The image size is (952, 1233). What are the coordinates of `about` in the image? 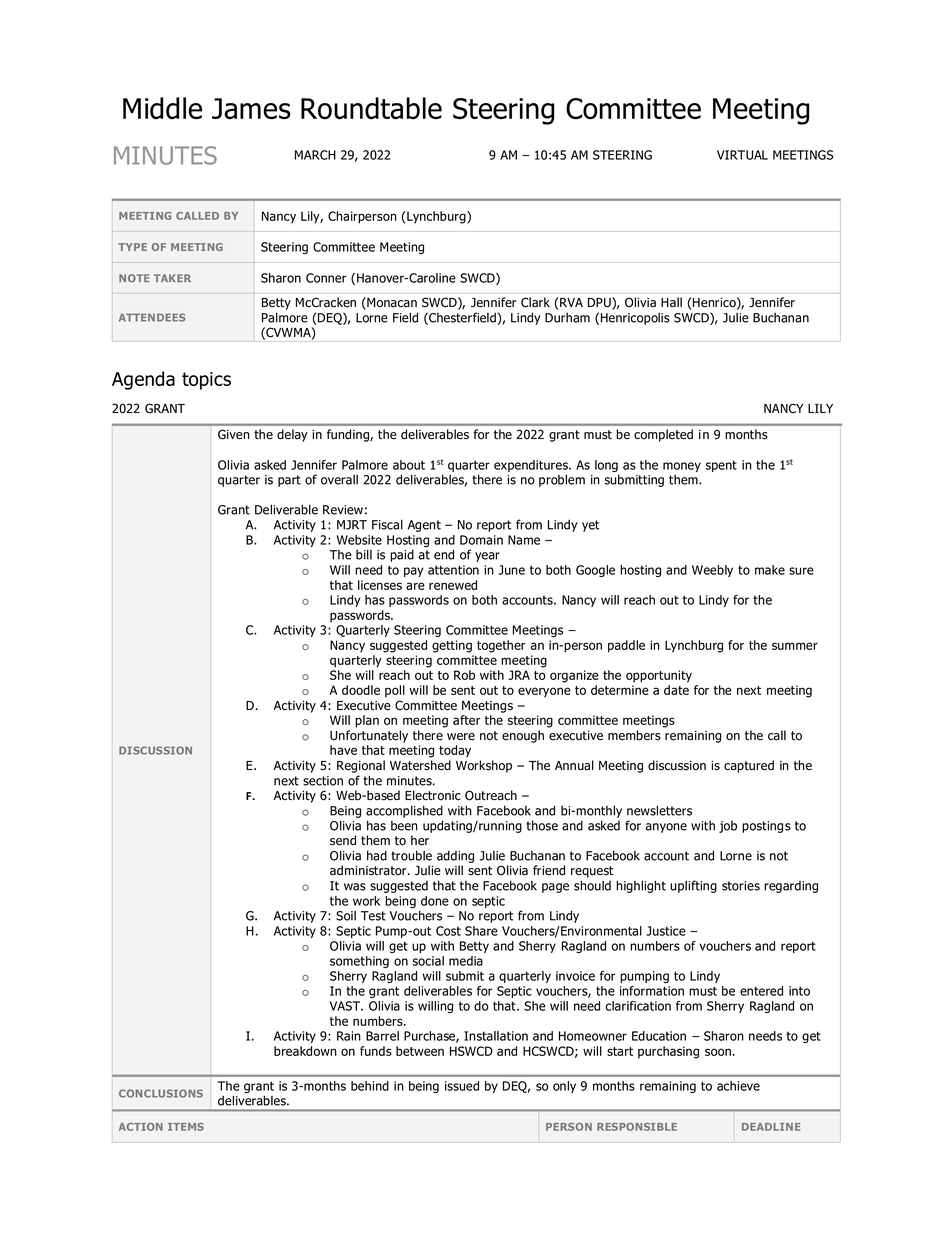 It's located at (409, 465).
